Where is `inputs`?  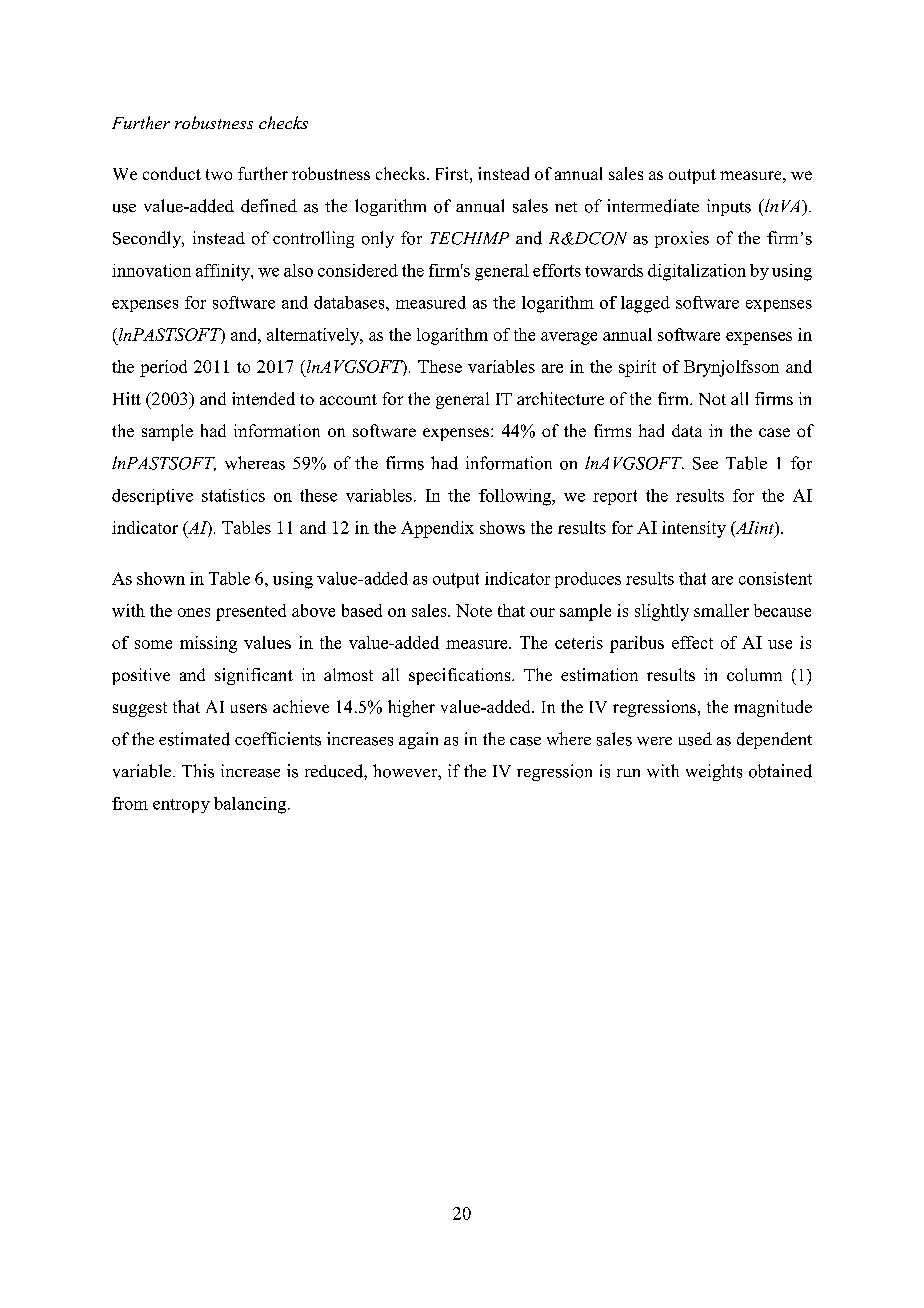 inputs is located at coordinates (729, 207).
